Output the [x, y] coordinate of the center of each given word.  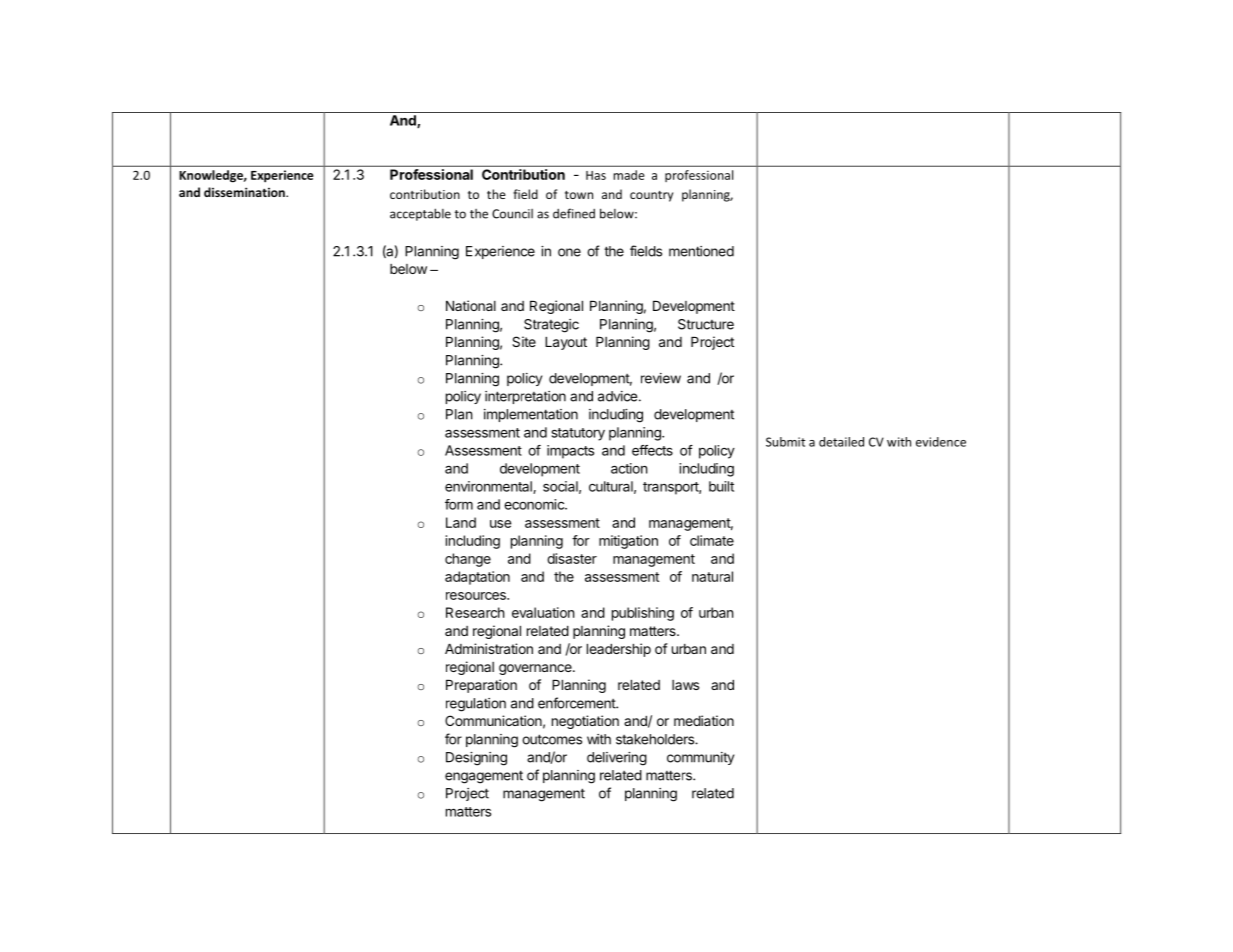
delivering [617, 759]
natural [712, 576]
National [471, 305]
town [579, 195]
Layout [566, 343]
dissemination [245, 192]
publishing [643, 614]
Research [475, 612]
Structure [706, 324]
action [629, 468]
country [651, 196]
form [459, 504]
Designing [476, 759]
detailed [841, 442]
